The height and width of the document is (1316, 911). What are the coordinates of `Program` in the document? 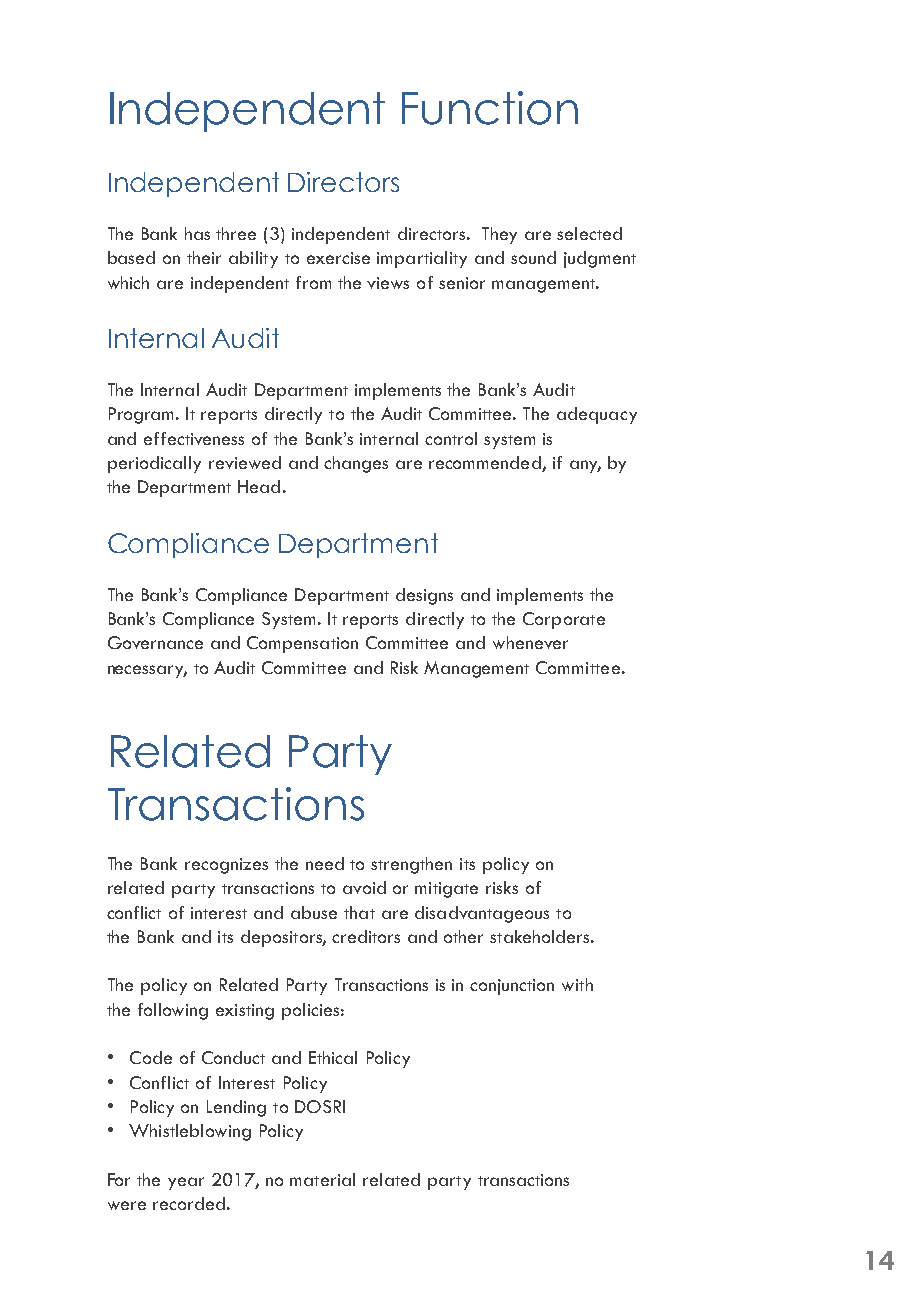 It's located at (143, 415).
